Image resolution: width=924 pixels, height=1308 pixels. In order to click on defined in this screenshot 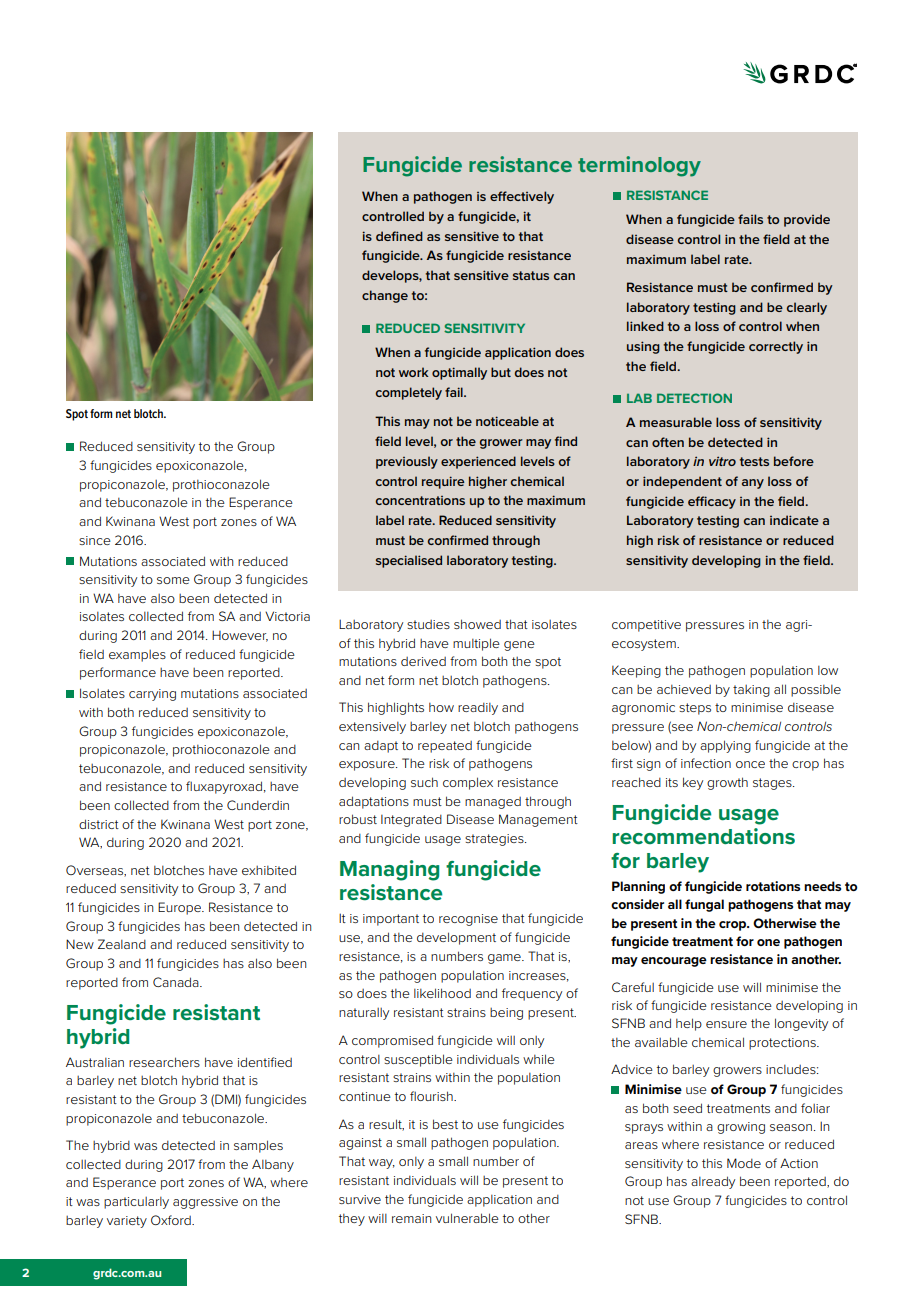, I will do `click(399, 236)`.
